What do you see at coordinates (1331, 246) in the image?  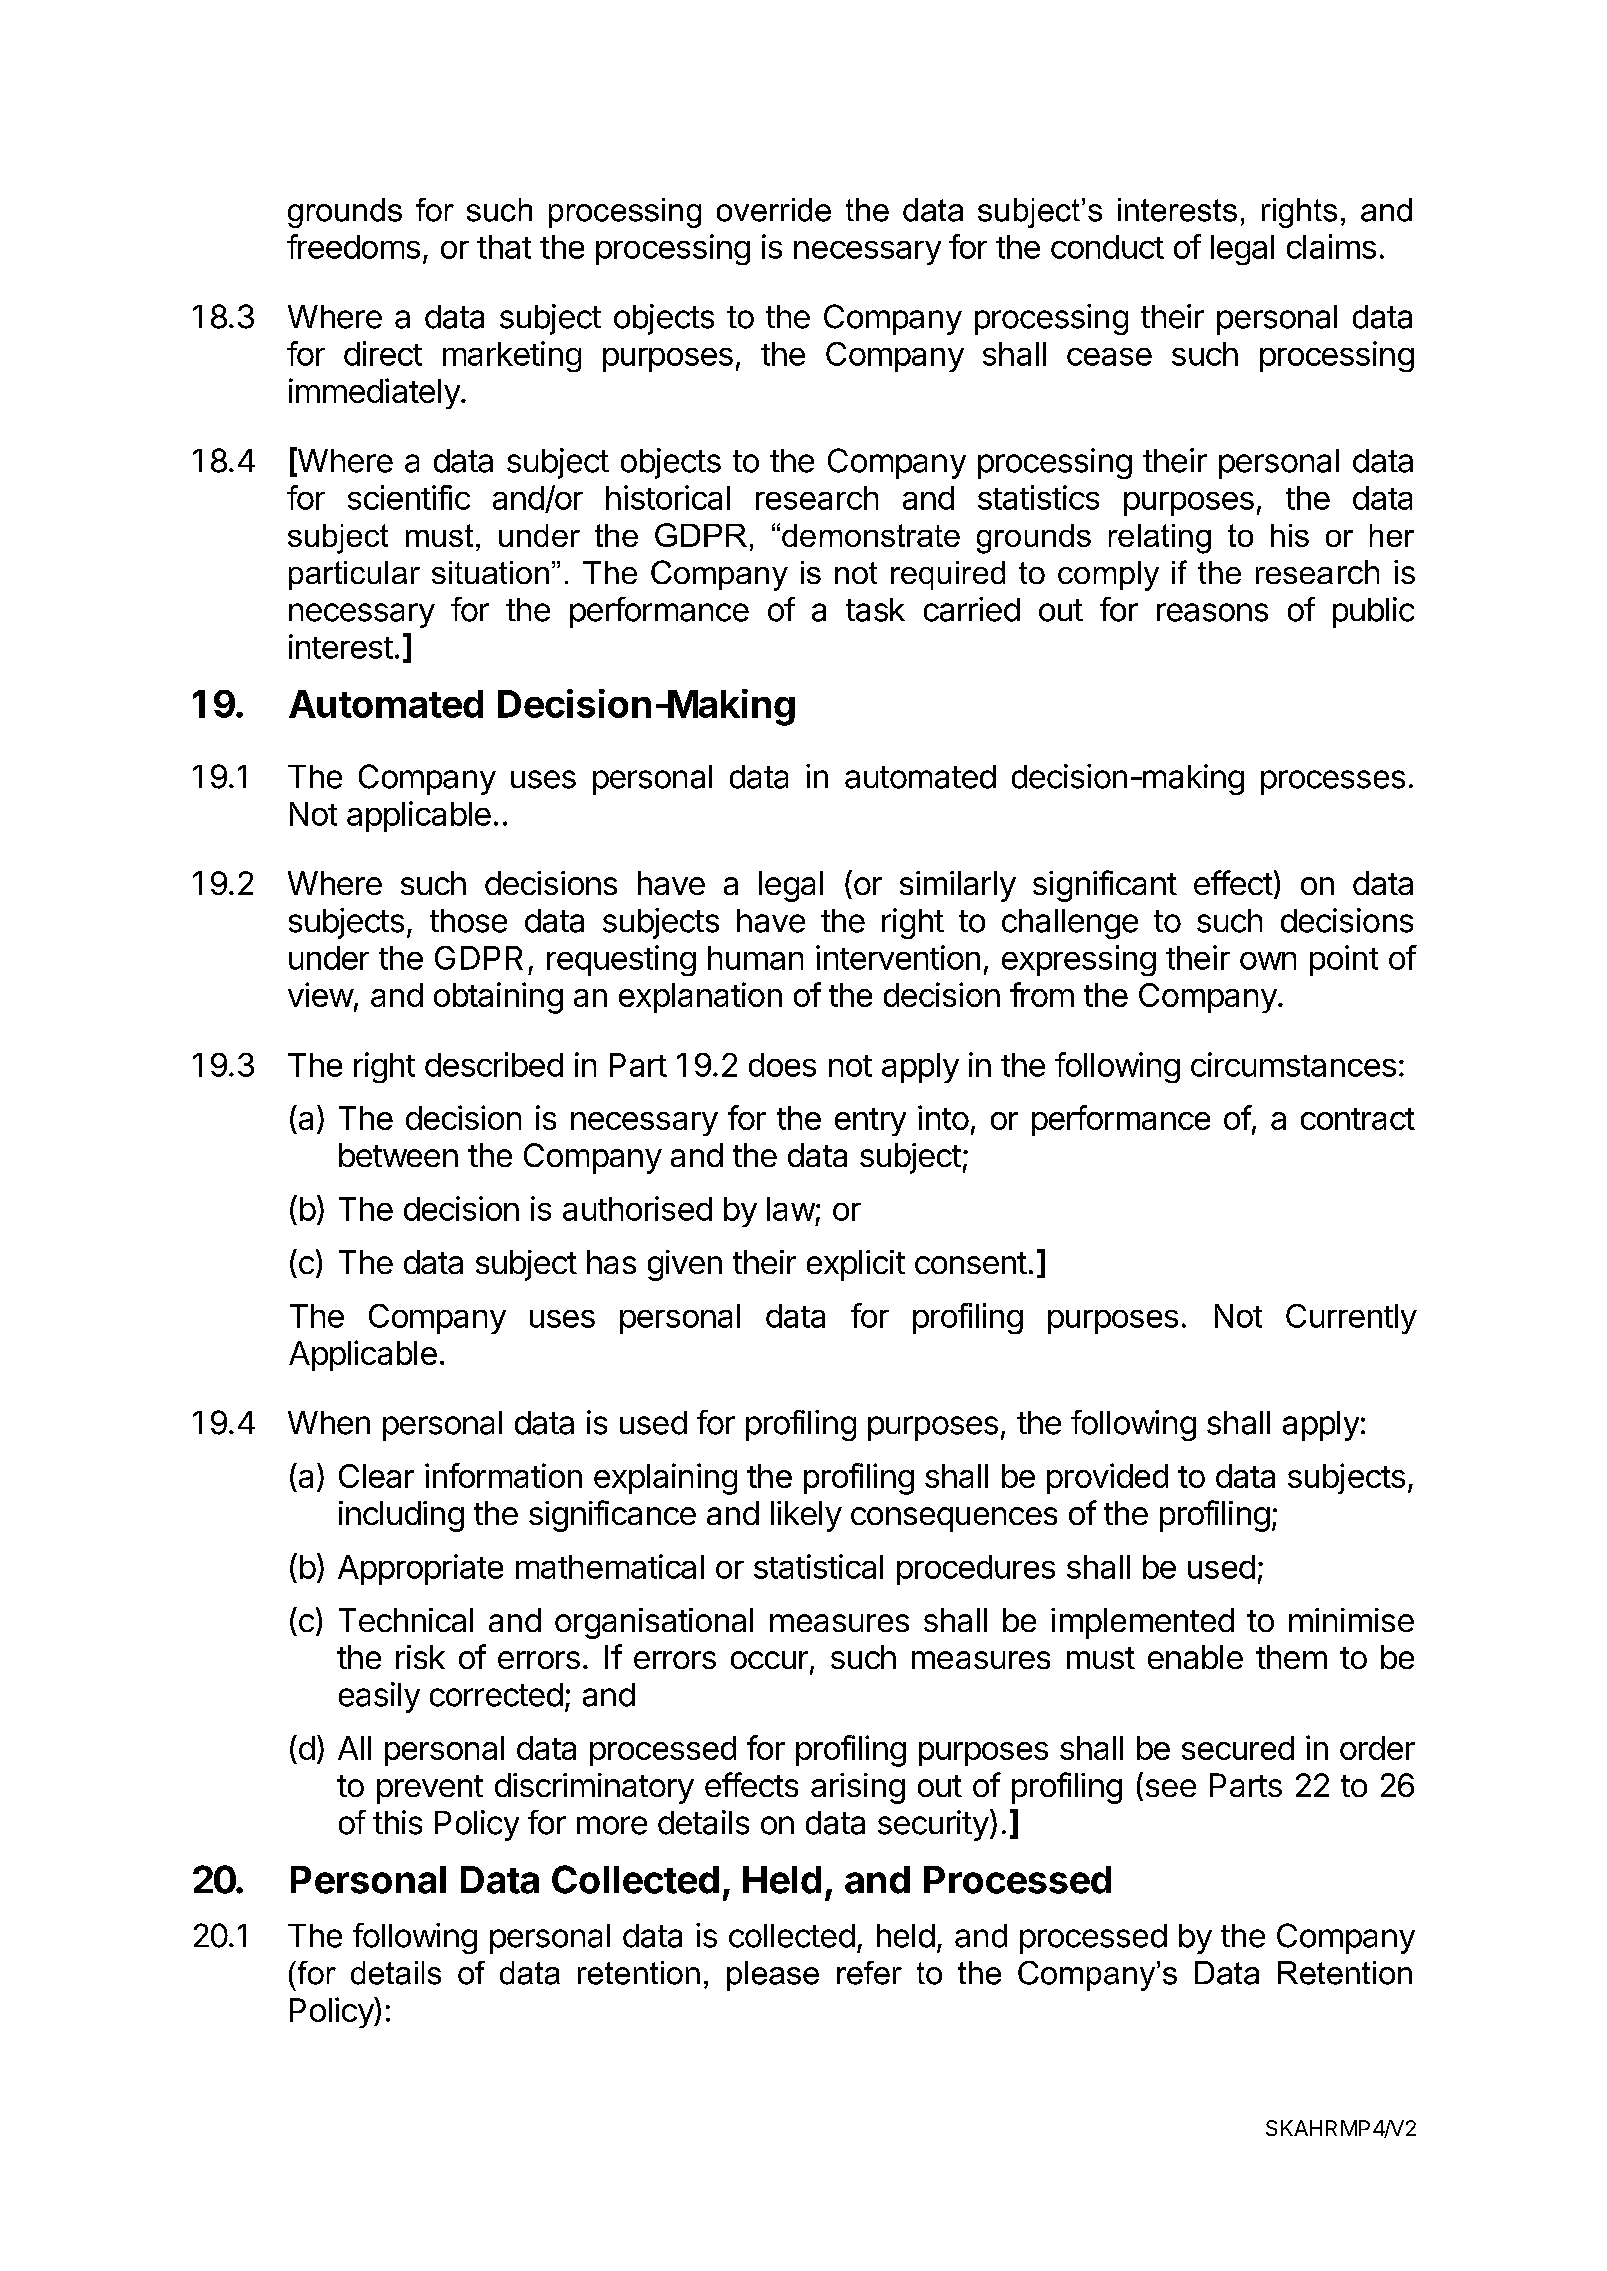 I see `claims` at bounding box center [1331, 246].
